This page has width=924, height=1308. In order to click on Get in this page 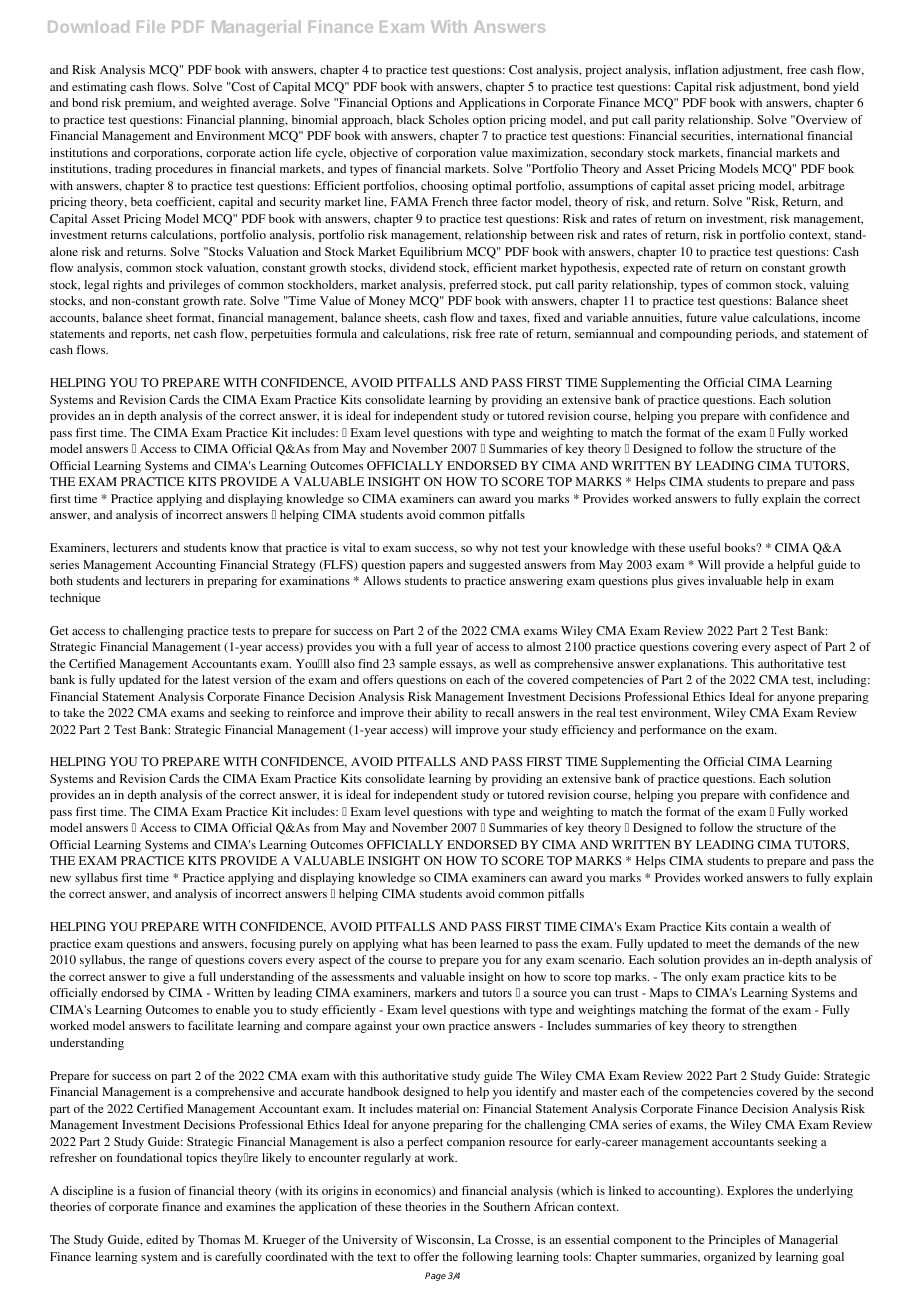, I will do `click(59, 630)`.
